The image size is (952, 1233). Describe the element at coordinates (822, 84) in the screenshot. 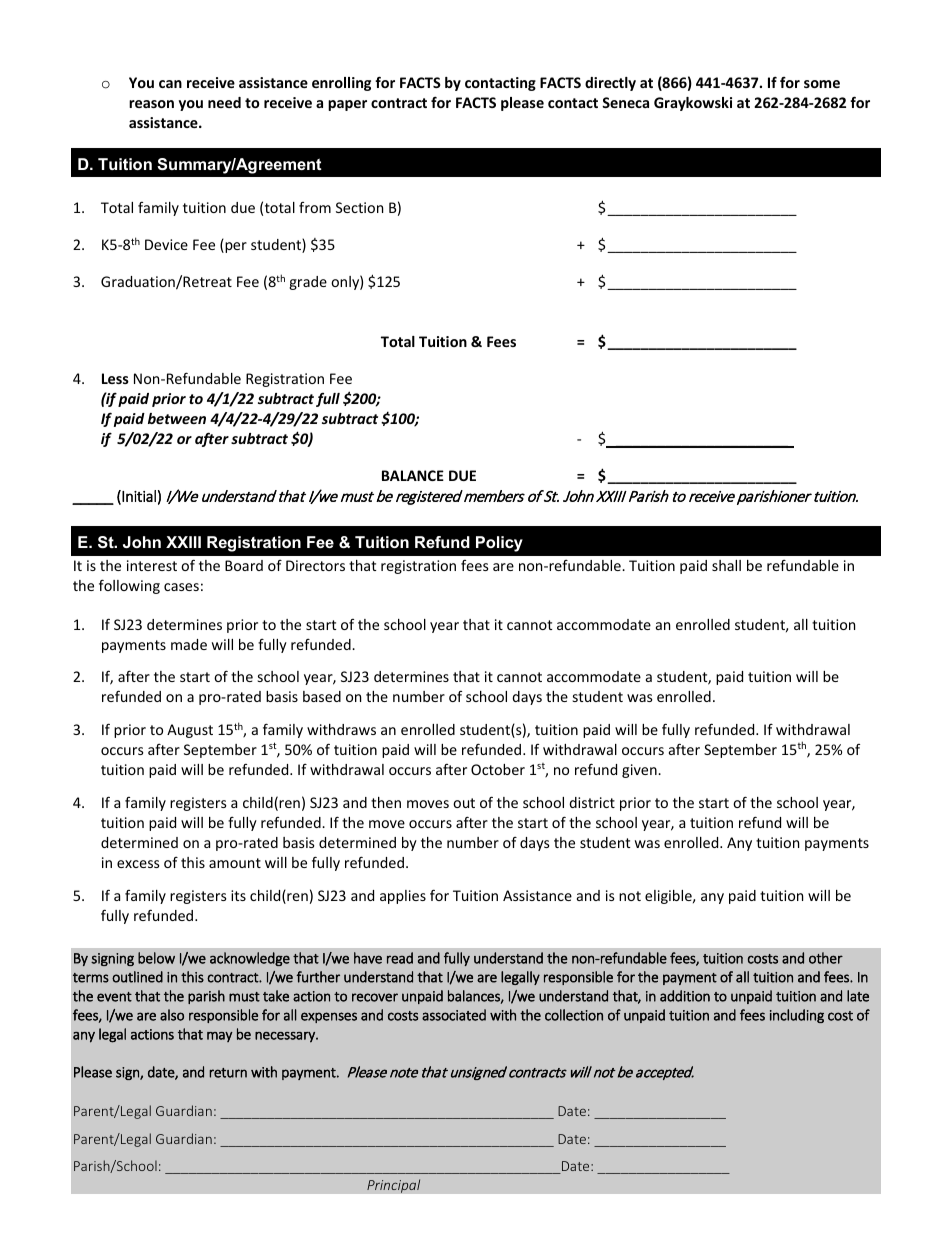

I see `some` at that location.
